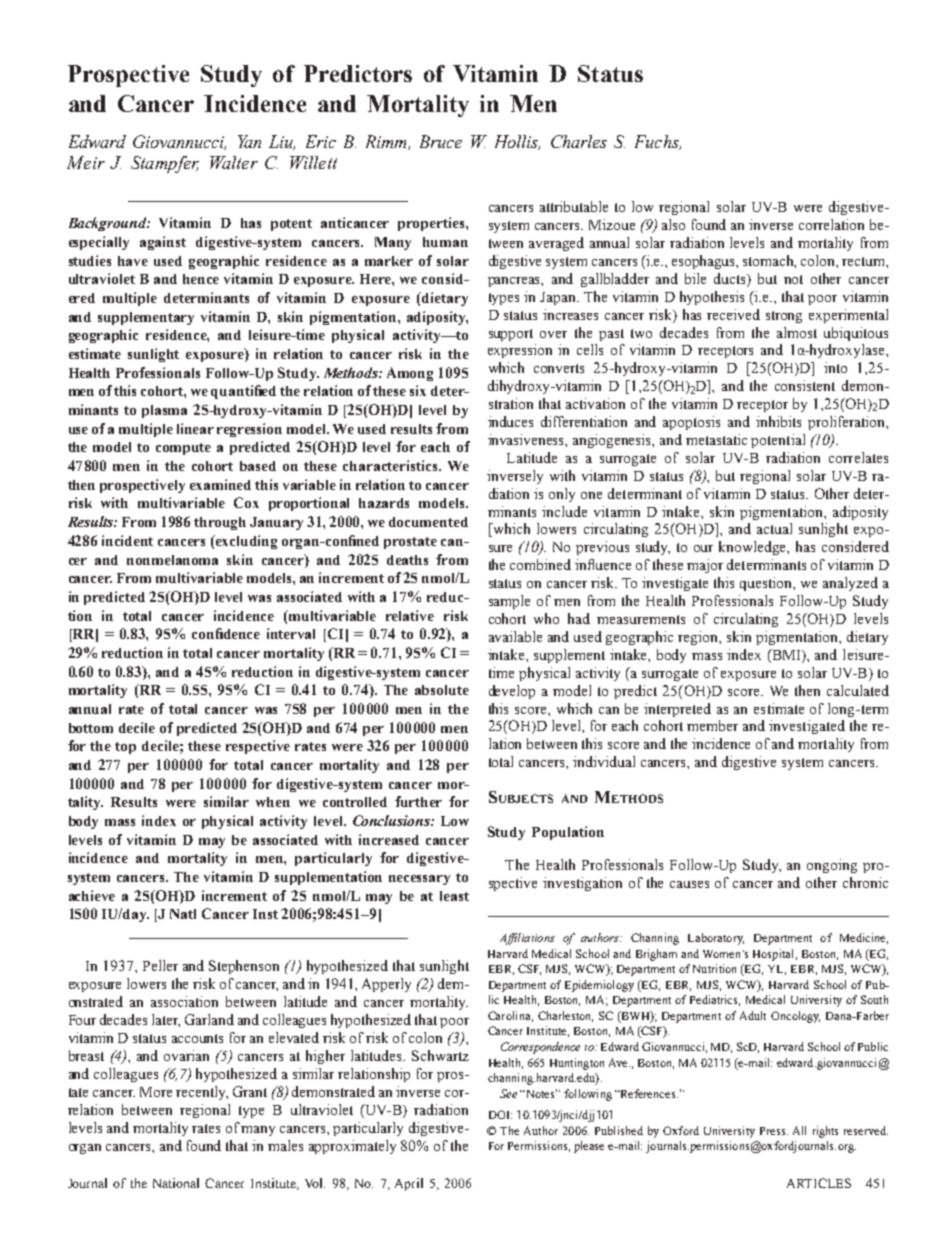 Image resolution: width=952 pixels, height=1233 pixels. Describe the element at coordinates (515, 636) in the image. I see `available` at that location.
